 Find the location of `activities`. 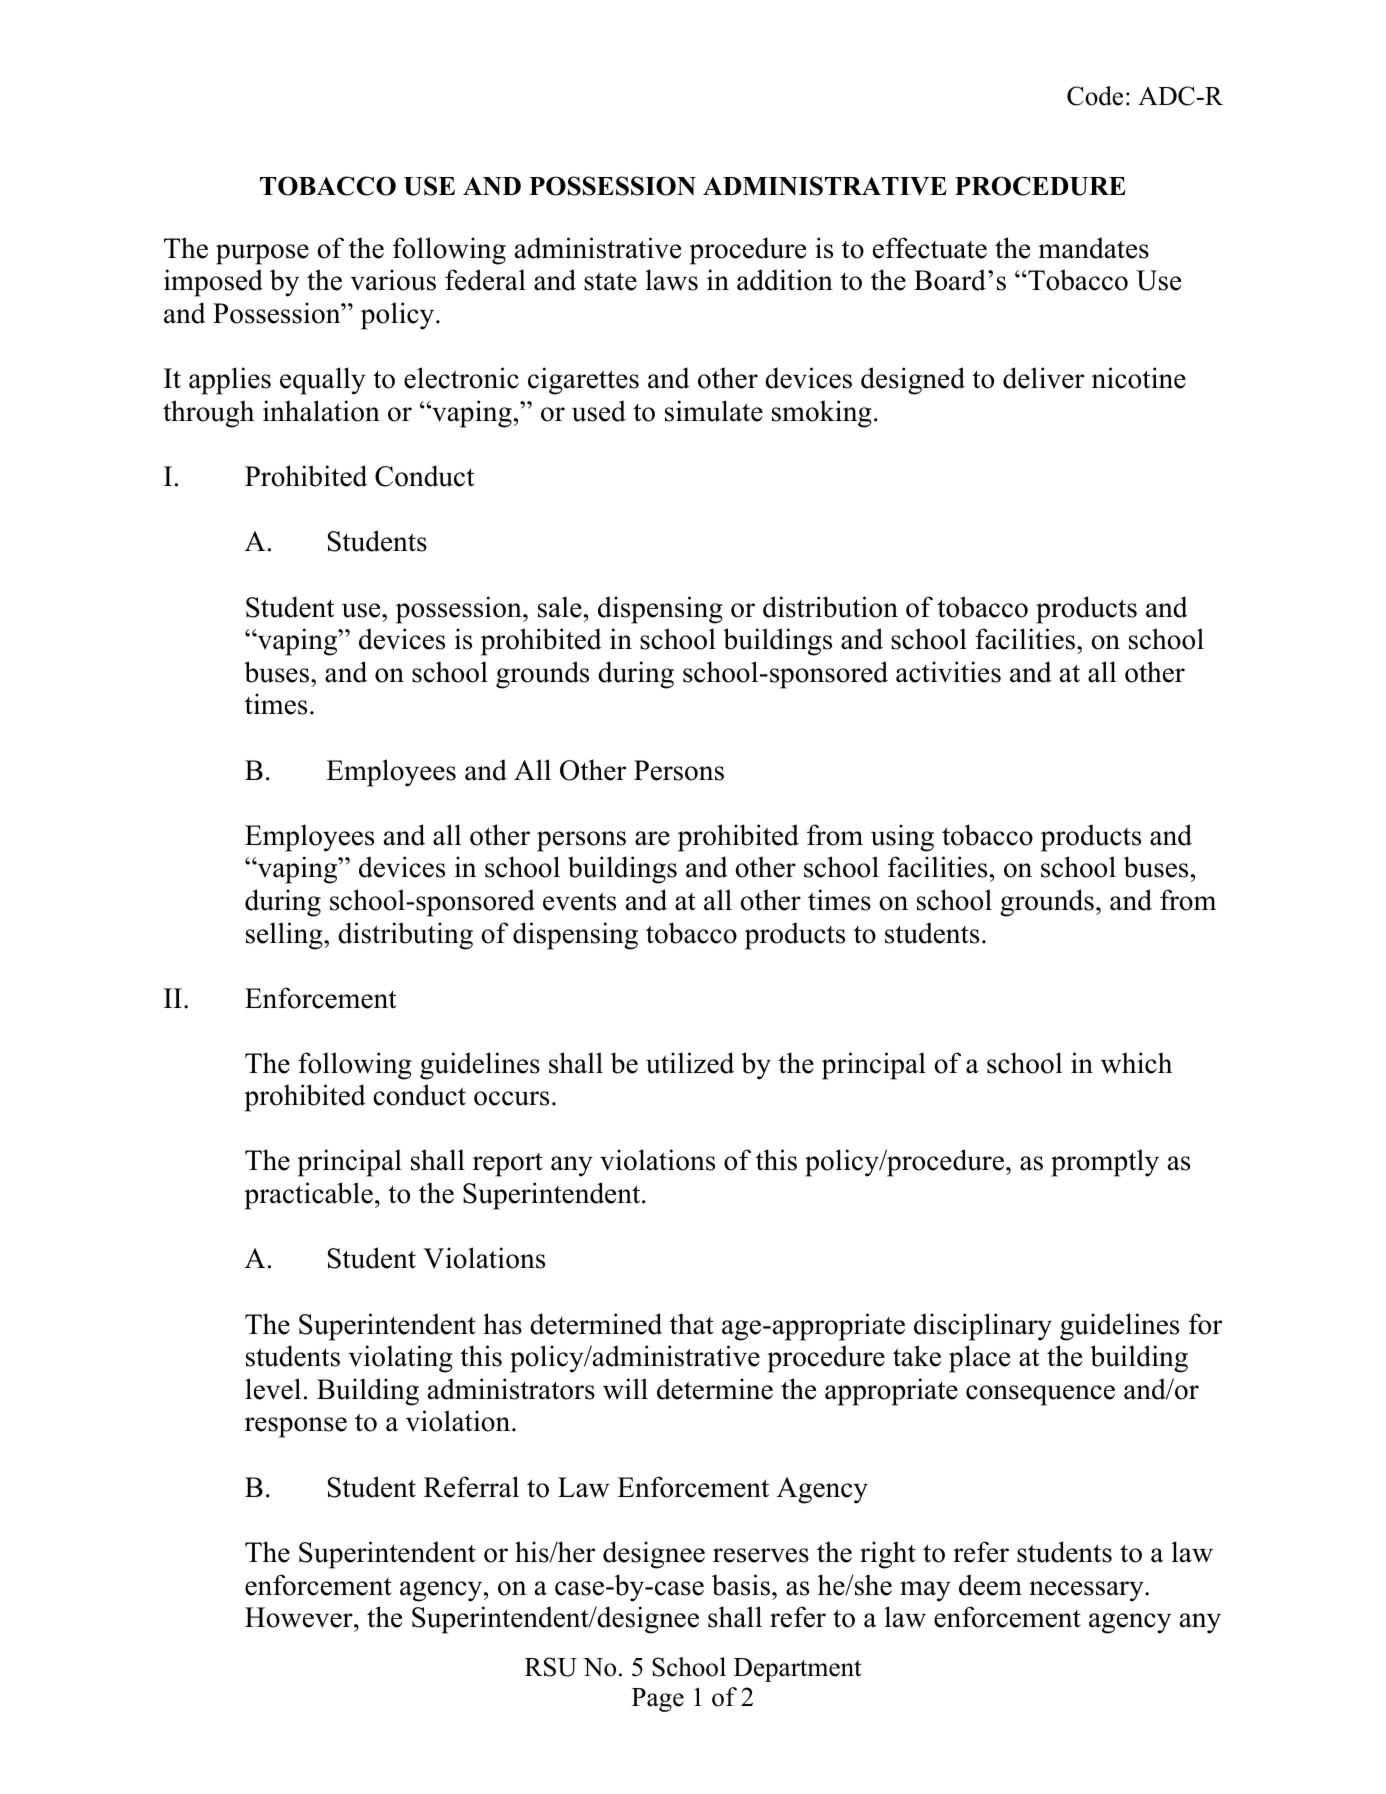

activities is located at coordinates (948, 672).
